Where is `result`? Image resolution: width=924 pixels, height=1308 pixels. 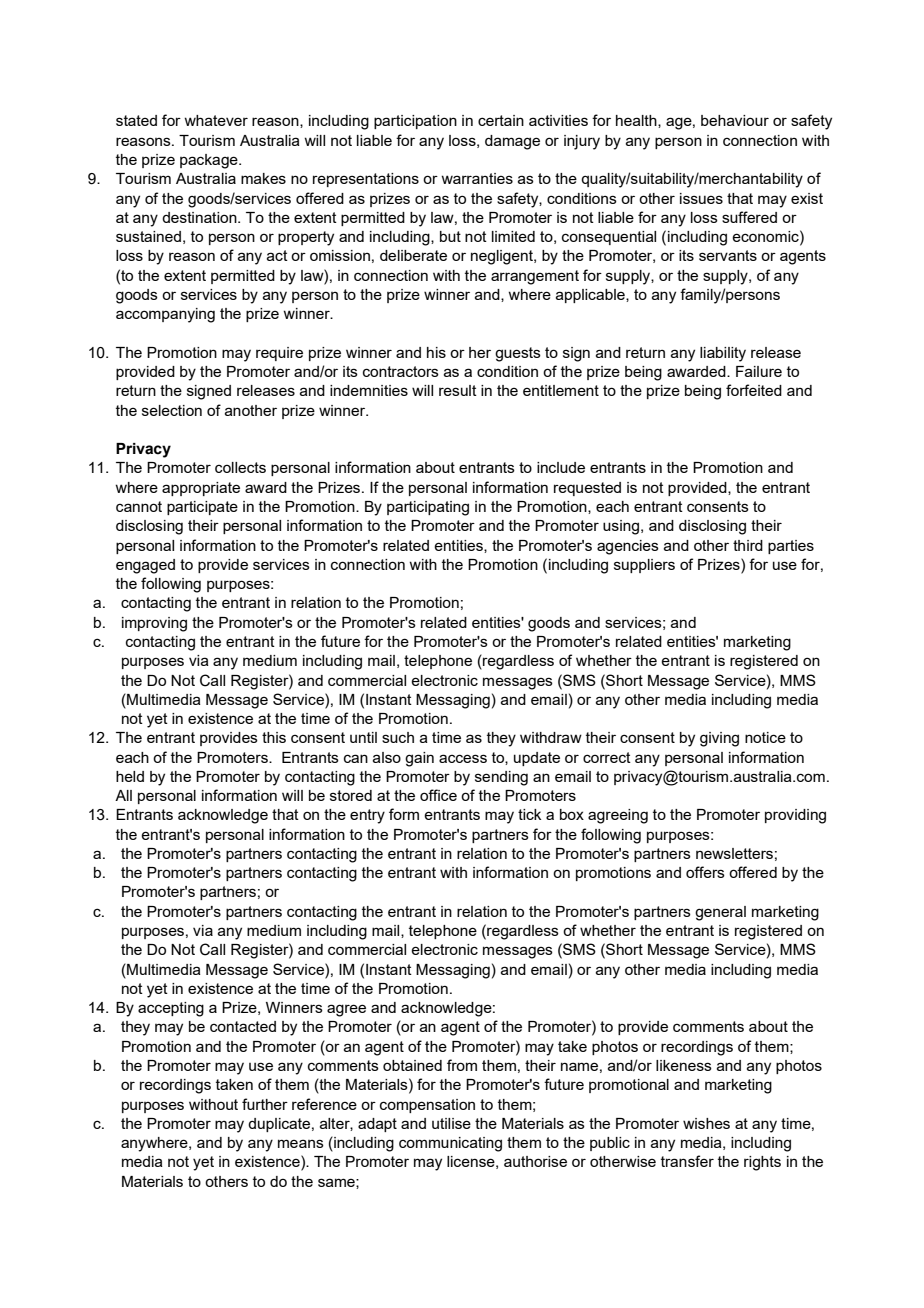 result is located at coordinates (458, 390).
